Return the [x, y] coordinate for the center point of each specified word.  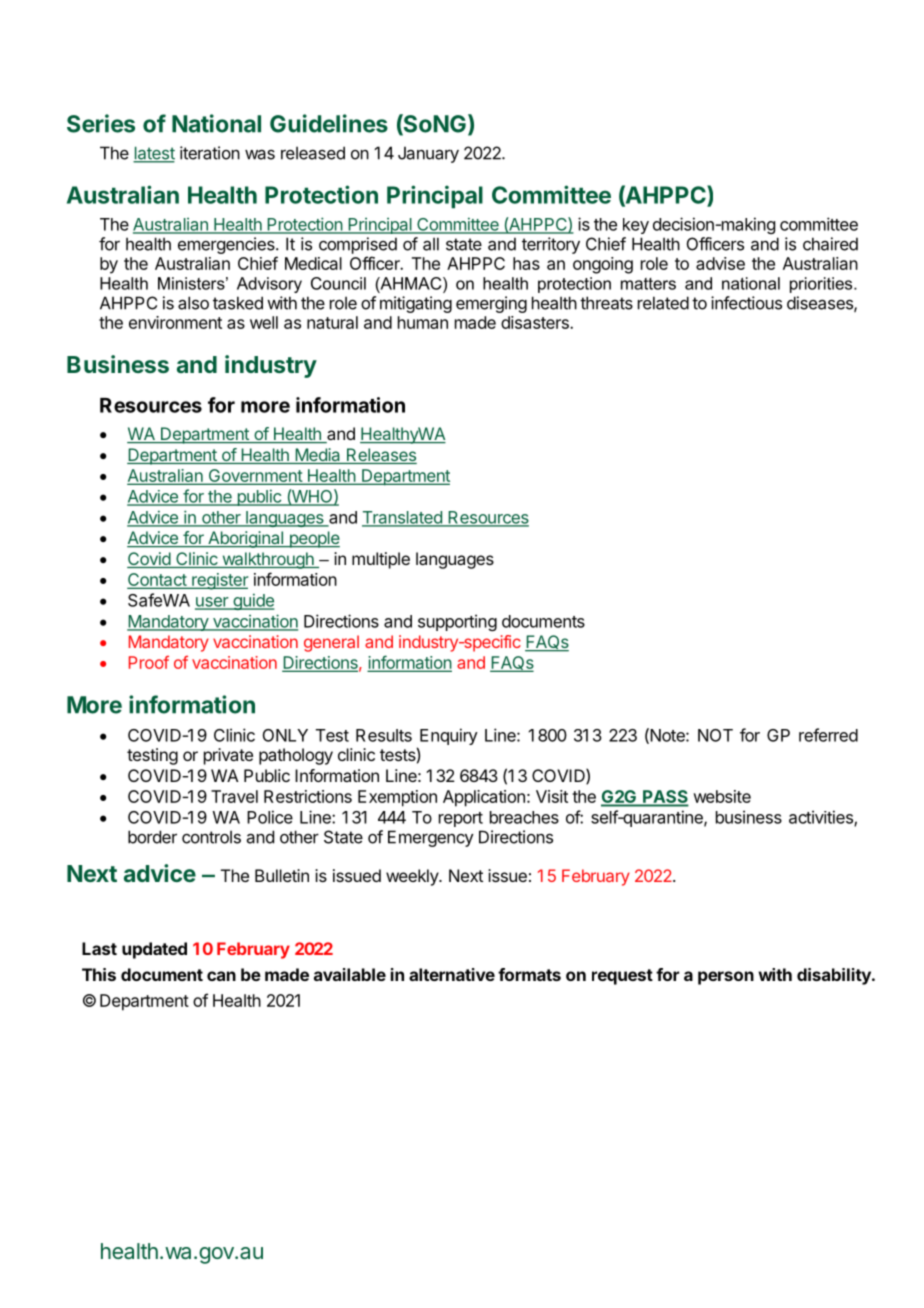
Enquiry [449, 736]
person [726, 978]
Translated [403, 518]
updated [154, 950]
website [722, 796]
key [636, 226]
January [428, 155]
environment [175, 322]
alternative [452, 974]
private [228, 756]
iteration [210, 153]
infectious [746, 303]
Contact [157, 581]
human [423, 322]
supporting [457, 622]
